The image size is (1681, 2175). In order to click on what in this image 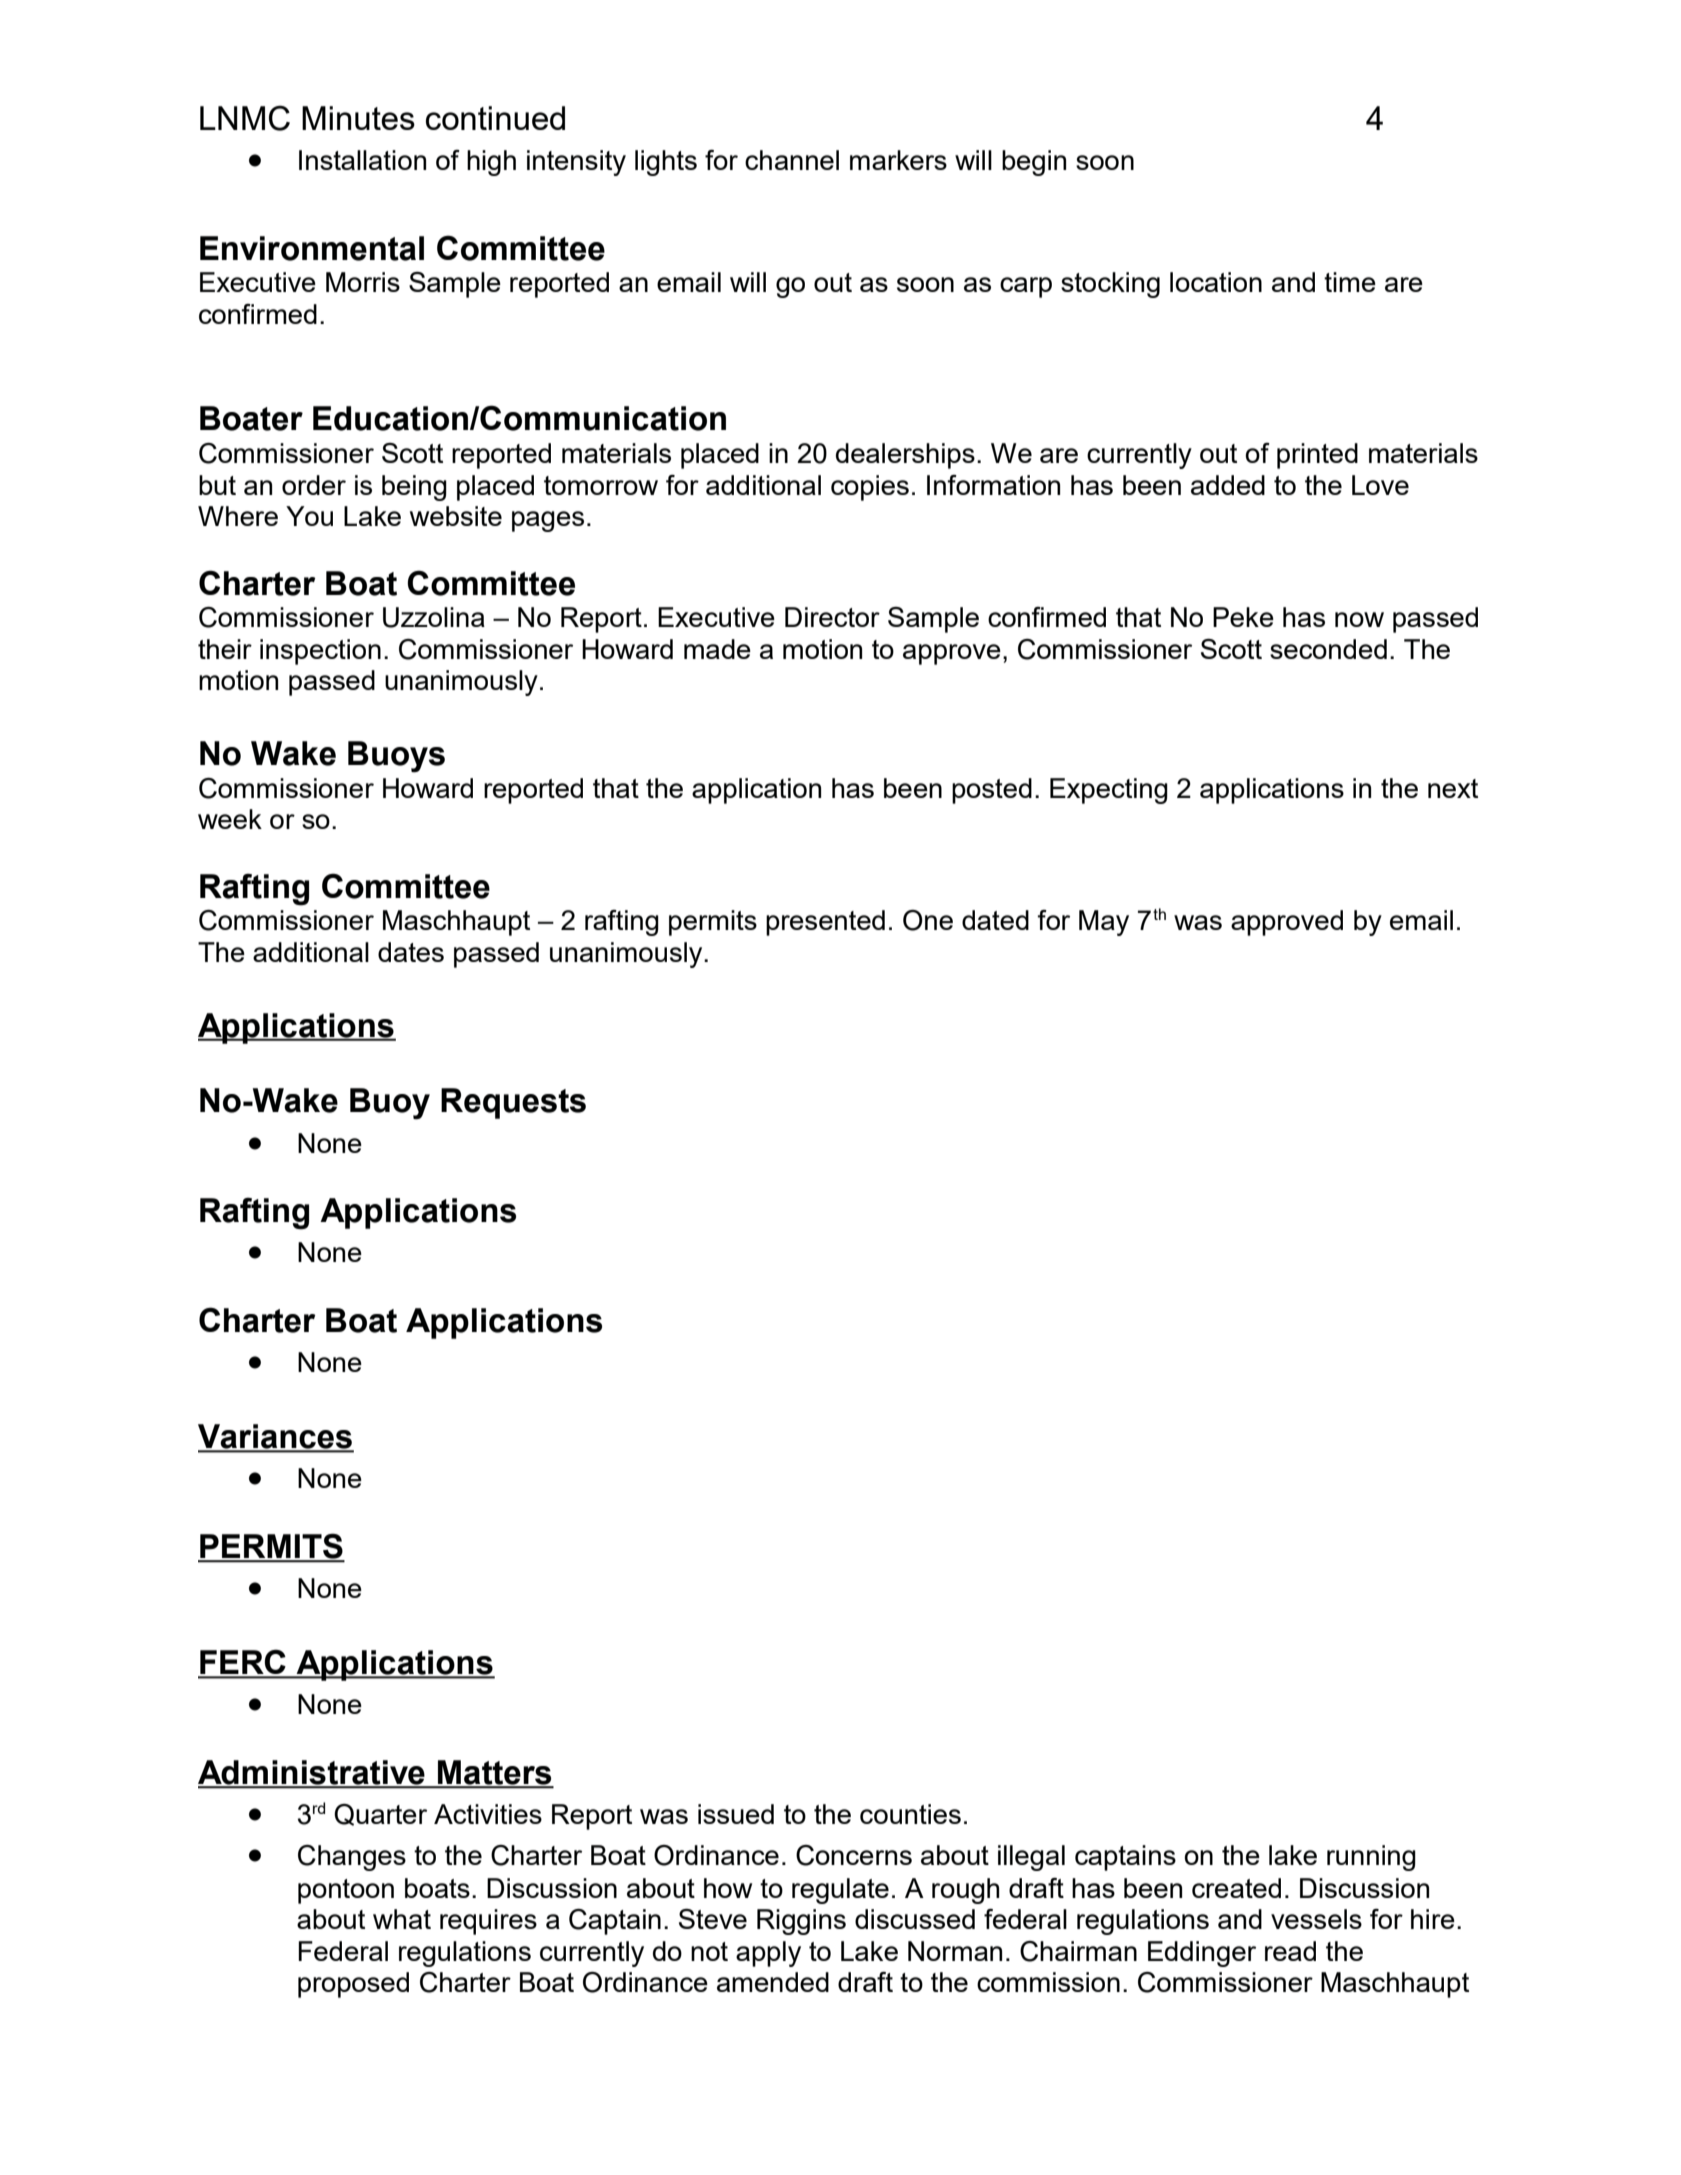, I will do `click(402, 1919)`.
